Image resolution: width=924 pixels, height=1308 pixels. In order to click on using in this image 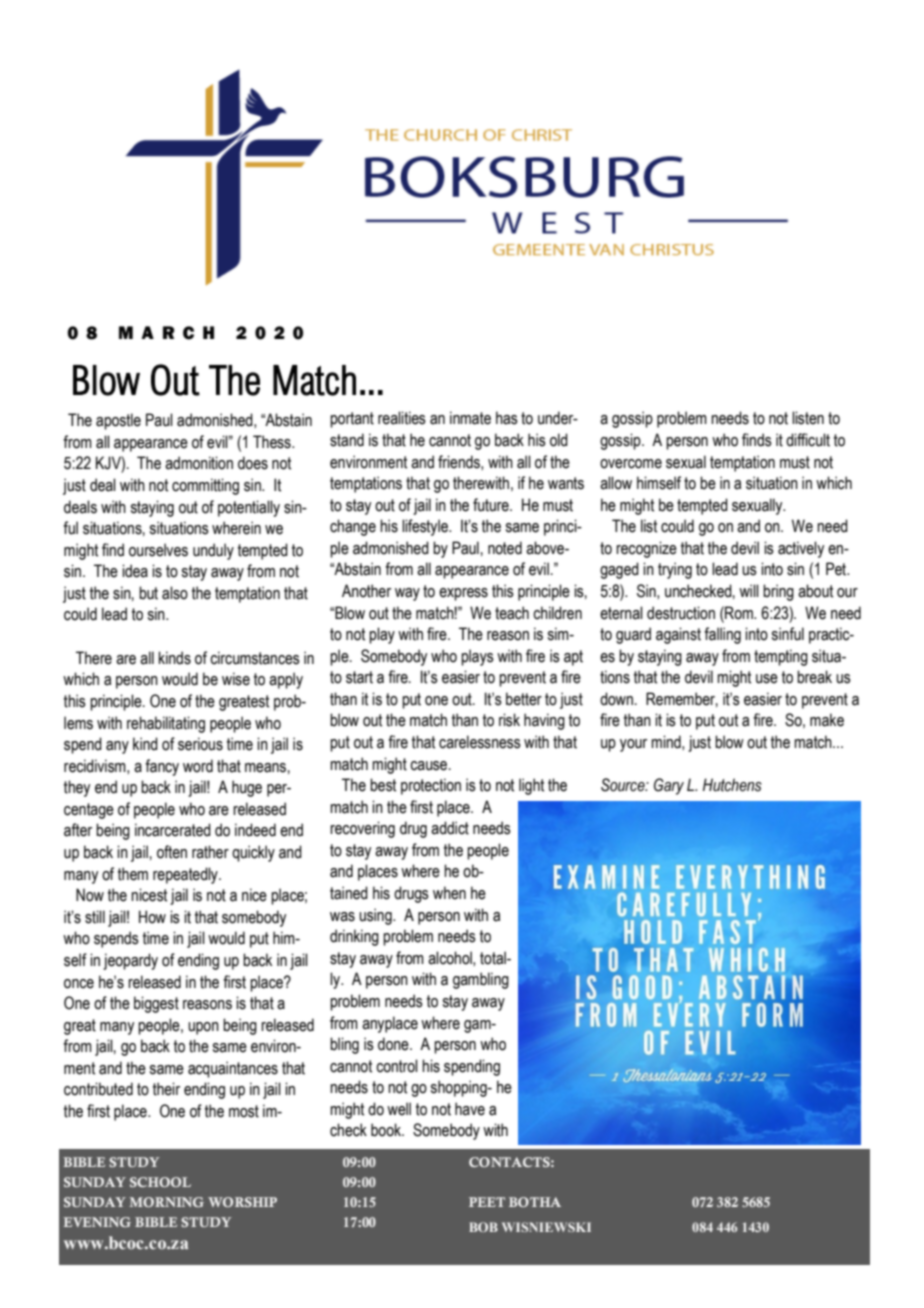, I will do `click(376, 916)`.
